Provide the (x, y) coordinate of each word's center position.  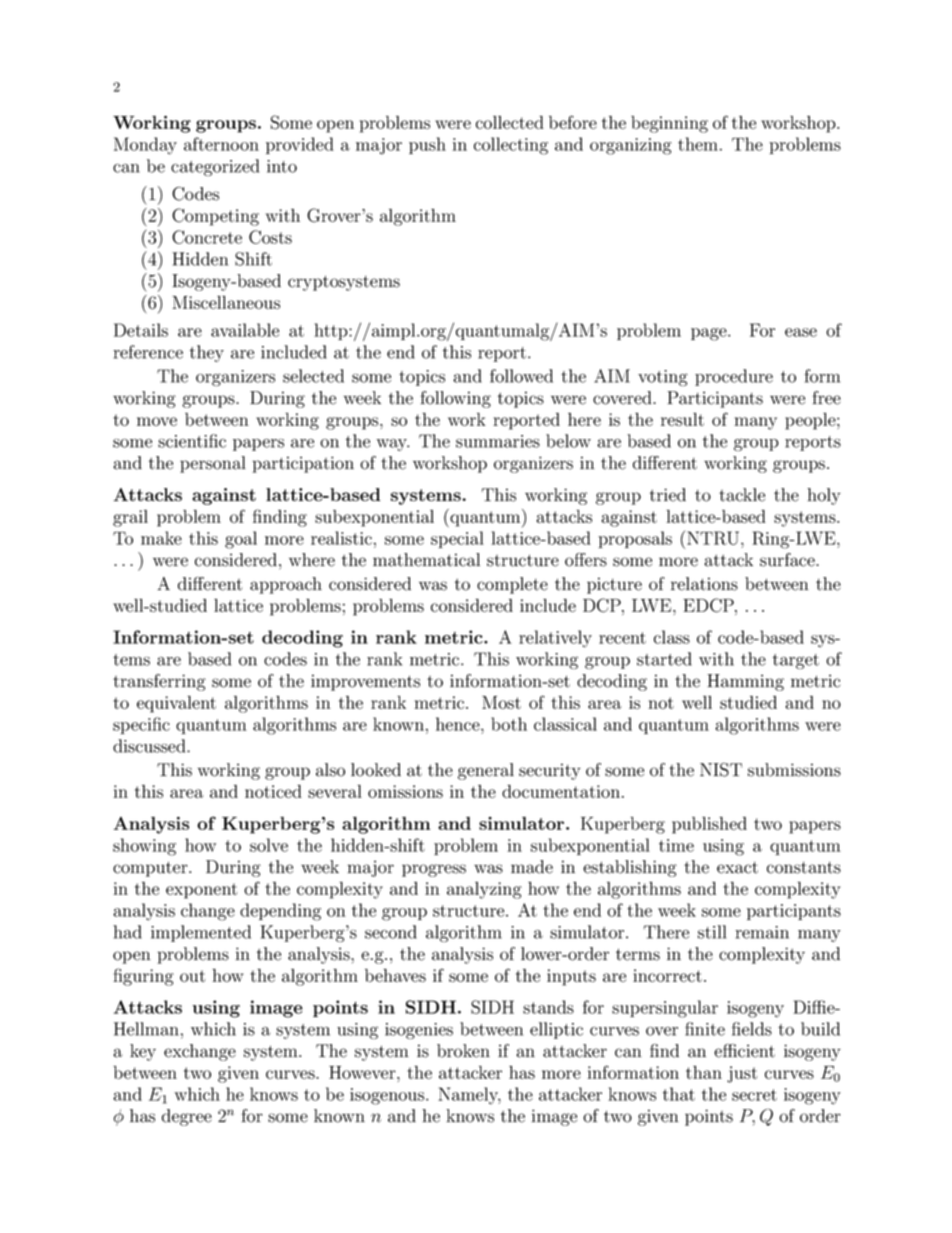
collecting (511, 146)
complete (512, 585)
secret (754, 1095)
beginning (669, 124)
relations (704, 584)
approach (286, 585)
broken (463, 1051)
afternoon (221, 144)
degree (187, 1117)
